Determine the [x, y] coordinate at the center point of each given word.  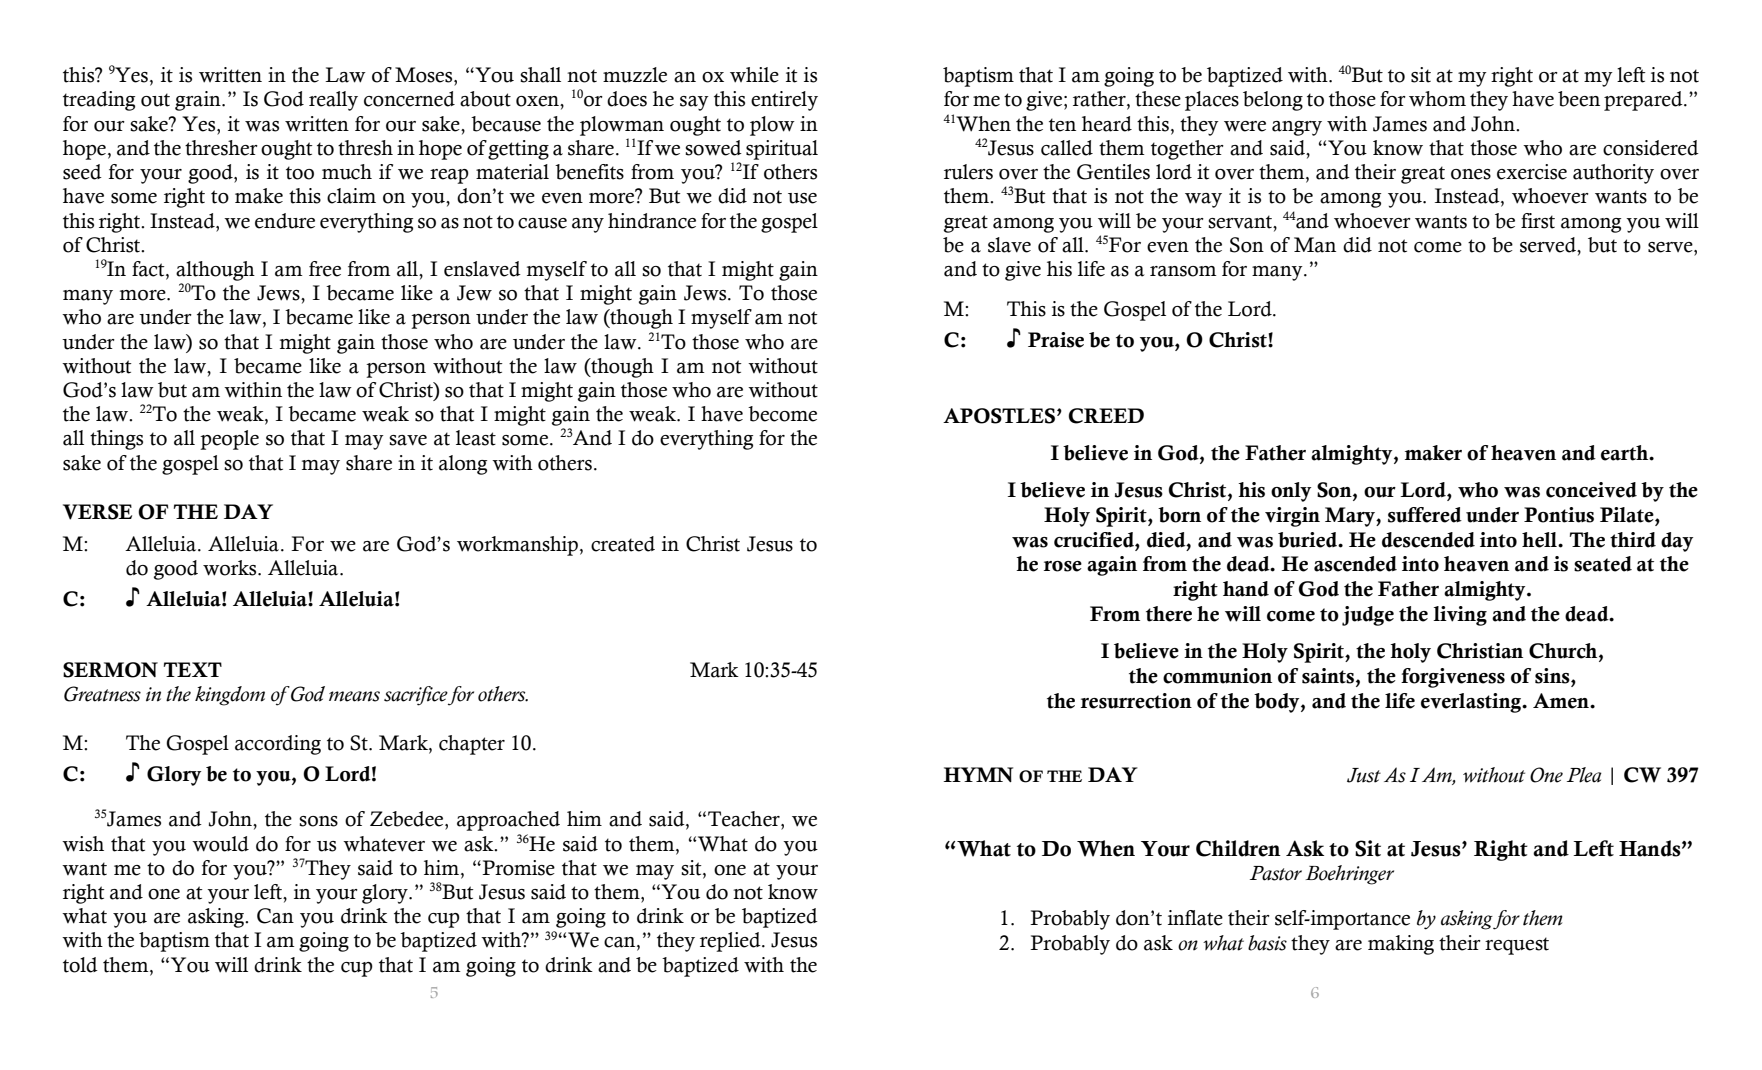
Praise [1056, 340]
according [278, 745]
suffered [1425, 515]
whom [1437, 99]
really [333, 101]
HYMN [978, 774]
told [80, 965]
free [325, 269]
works [231, 568]
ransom [1183, 271]
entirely [784, 101]
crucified [1095, 540]
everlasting [1472, 703]
